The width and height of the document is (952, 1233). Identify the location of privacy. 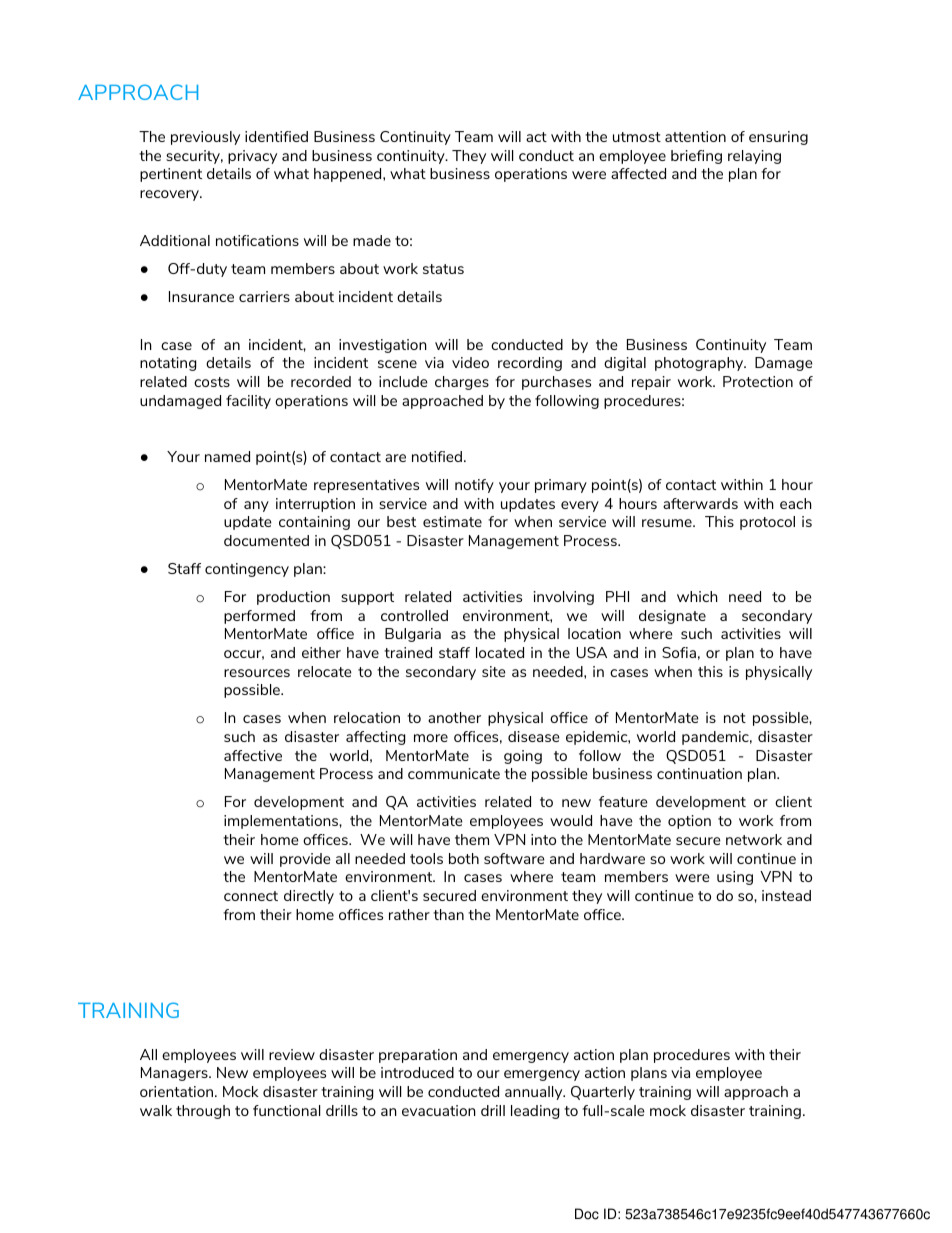
(252, 157).
